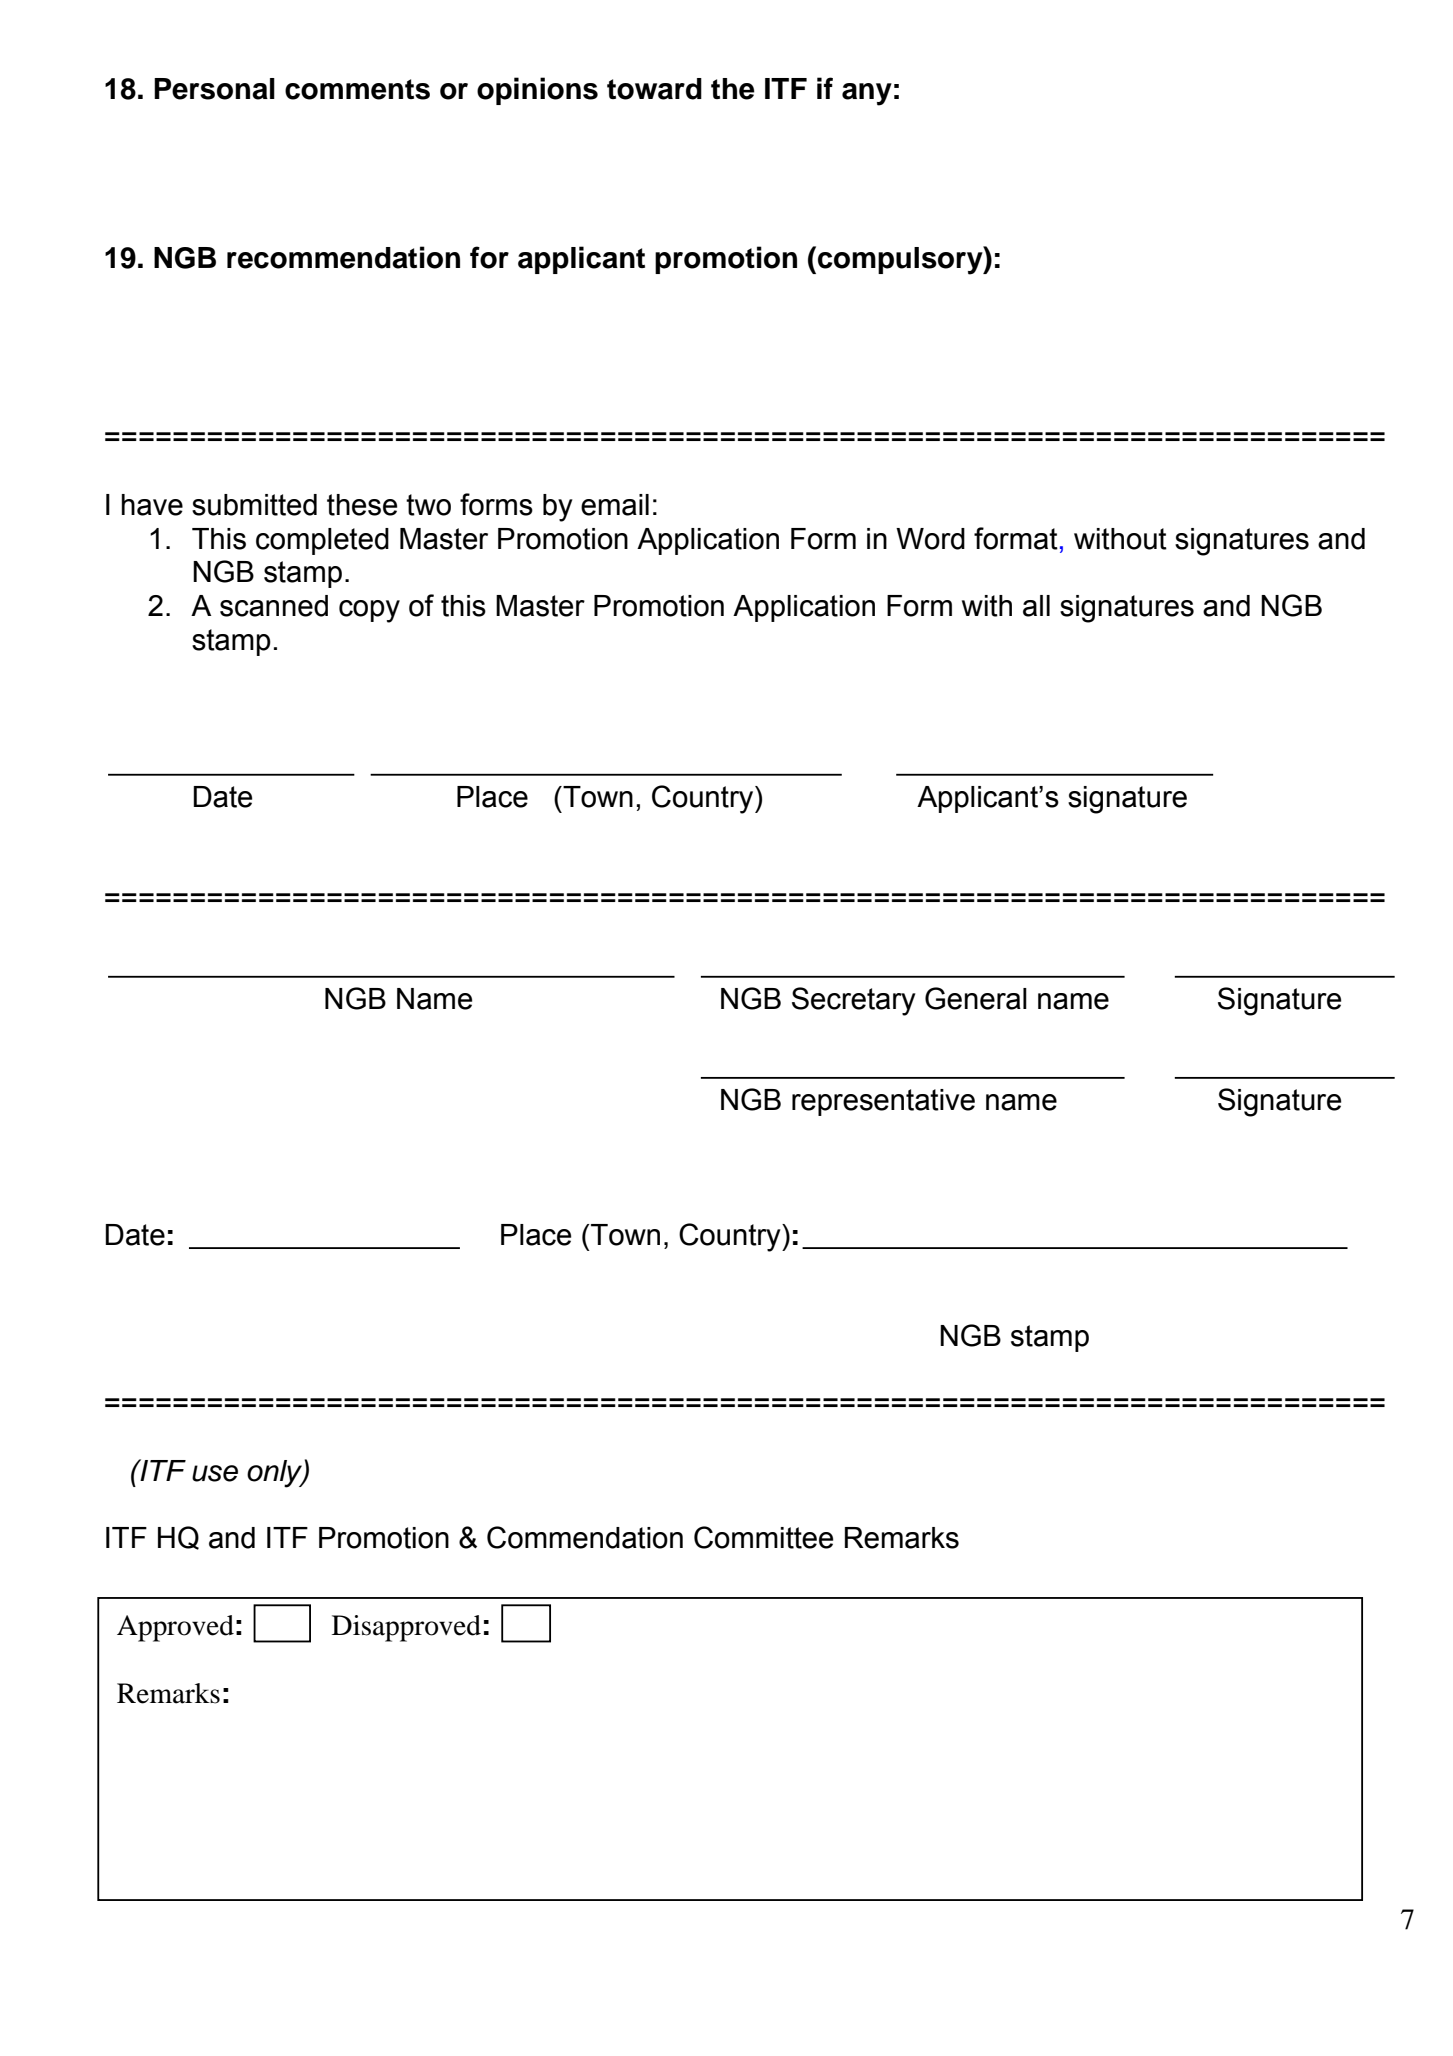 Image resolution: width=1453 pixels, height=2056 pixels. I want to click on copy, so click(369, 611).
